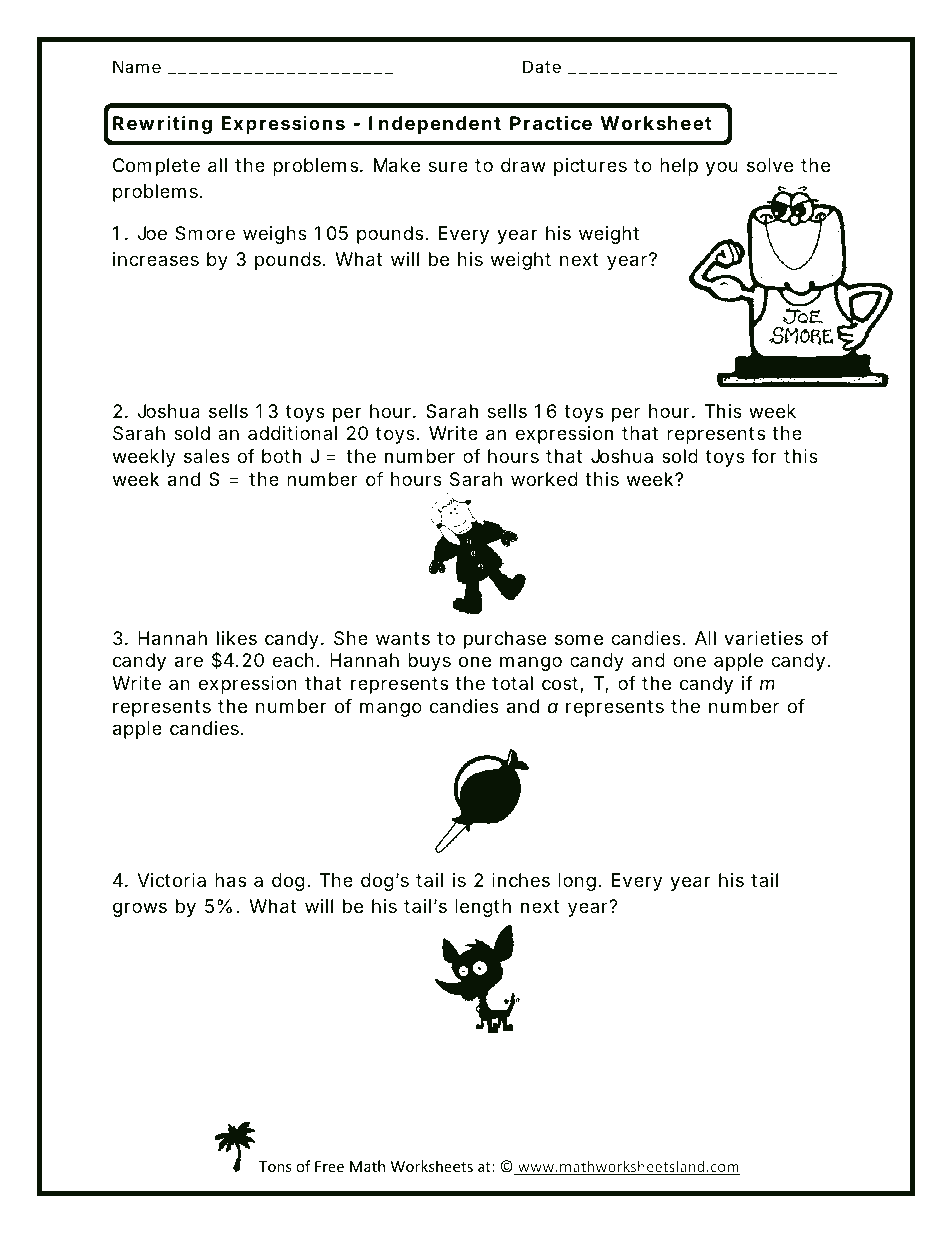 The height and width of the page is (1233, 952). I want to click on Rewriting, so click(162, 124).
